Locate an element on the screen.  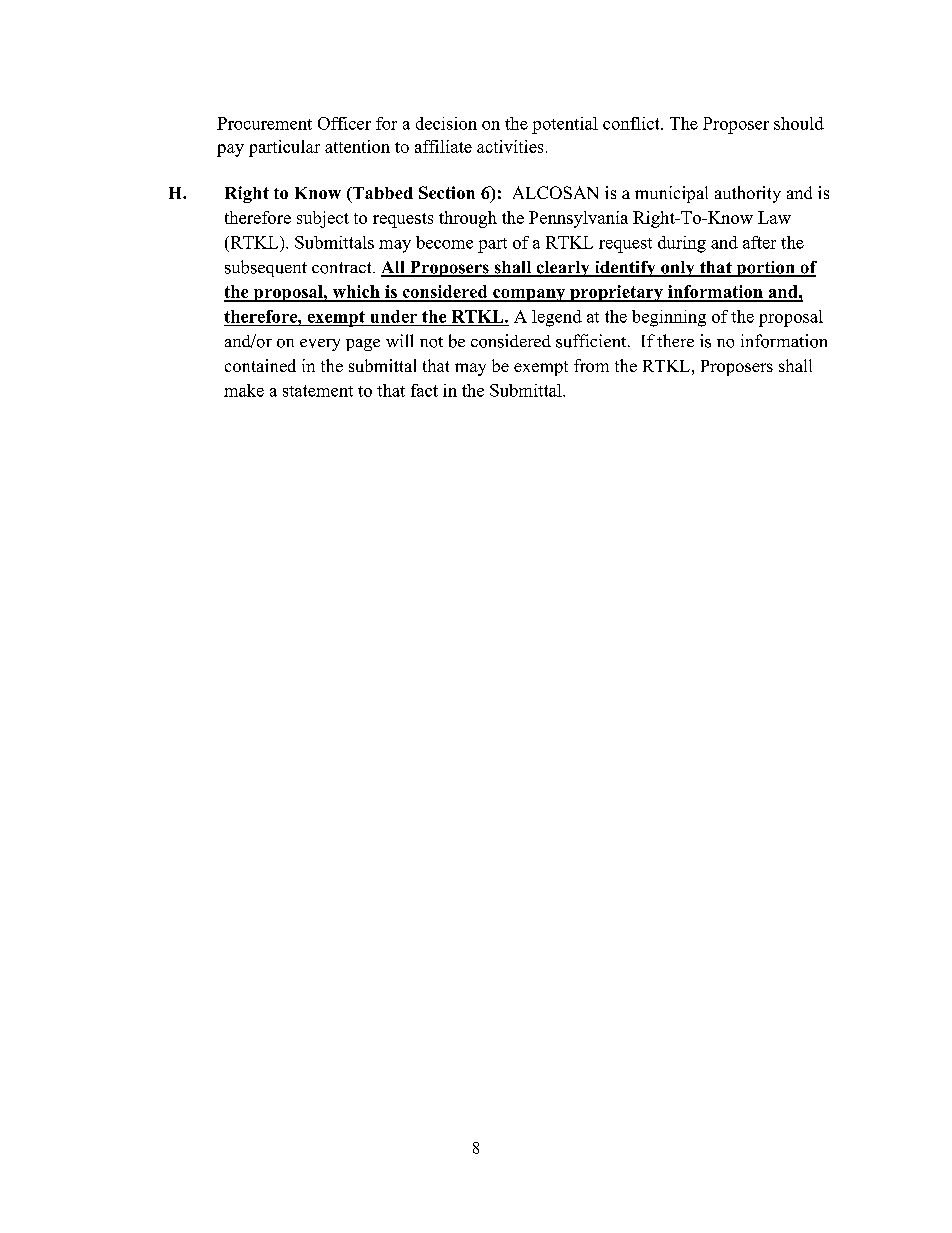
portion is located at coordinates (765, 269).
